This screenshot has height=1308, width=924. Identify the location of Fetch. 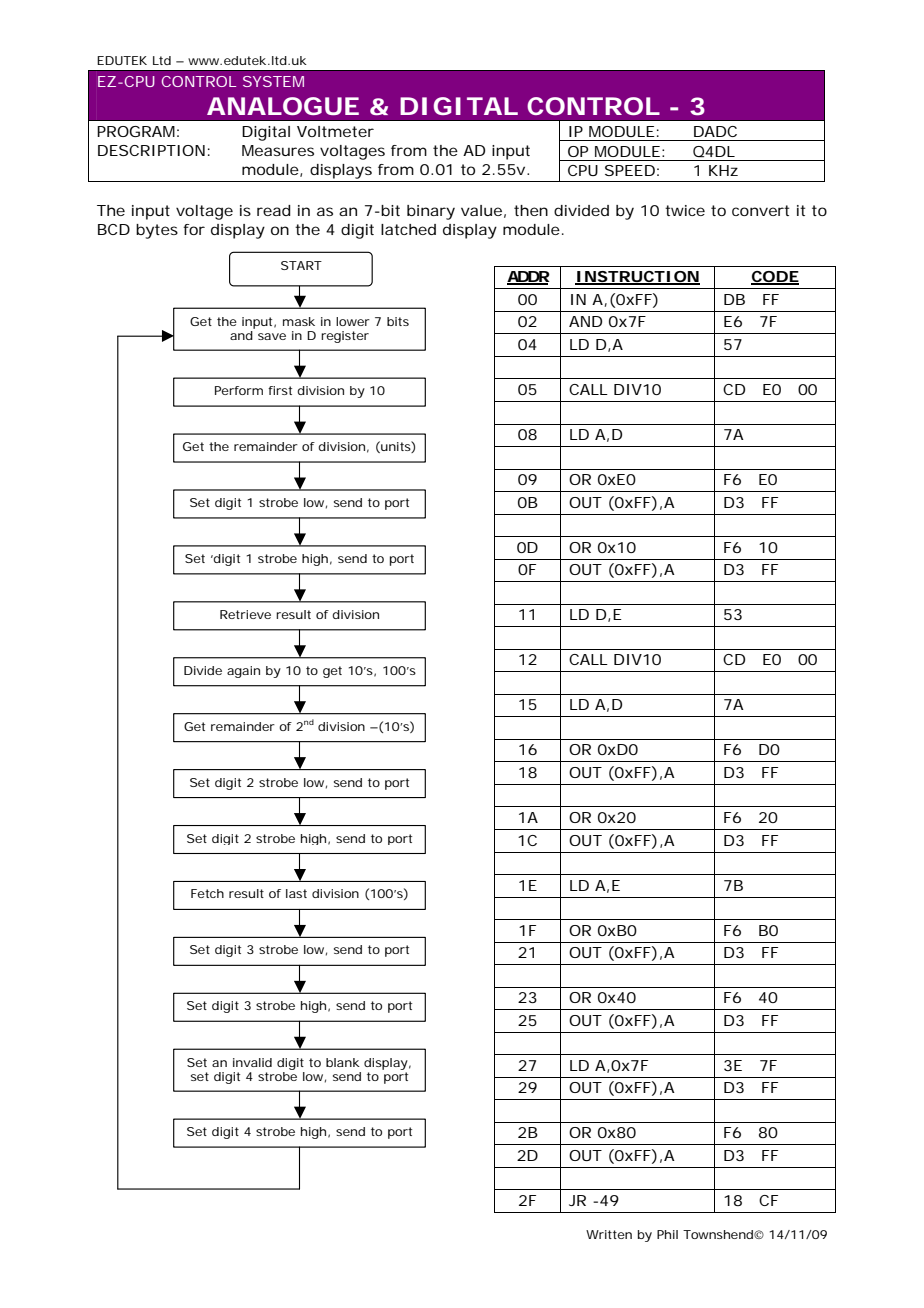
(207, 893).
